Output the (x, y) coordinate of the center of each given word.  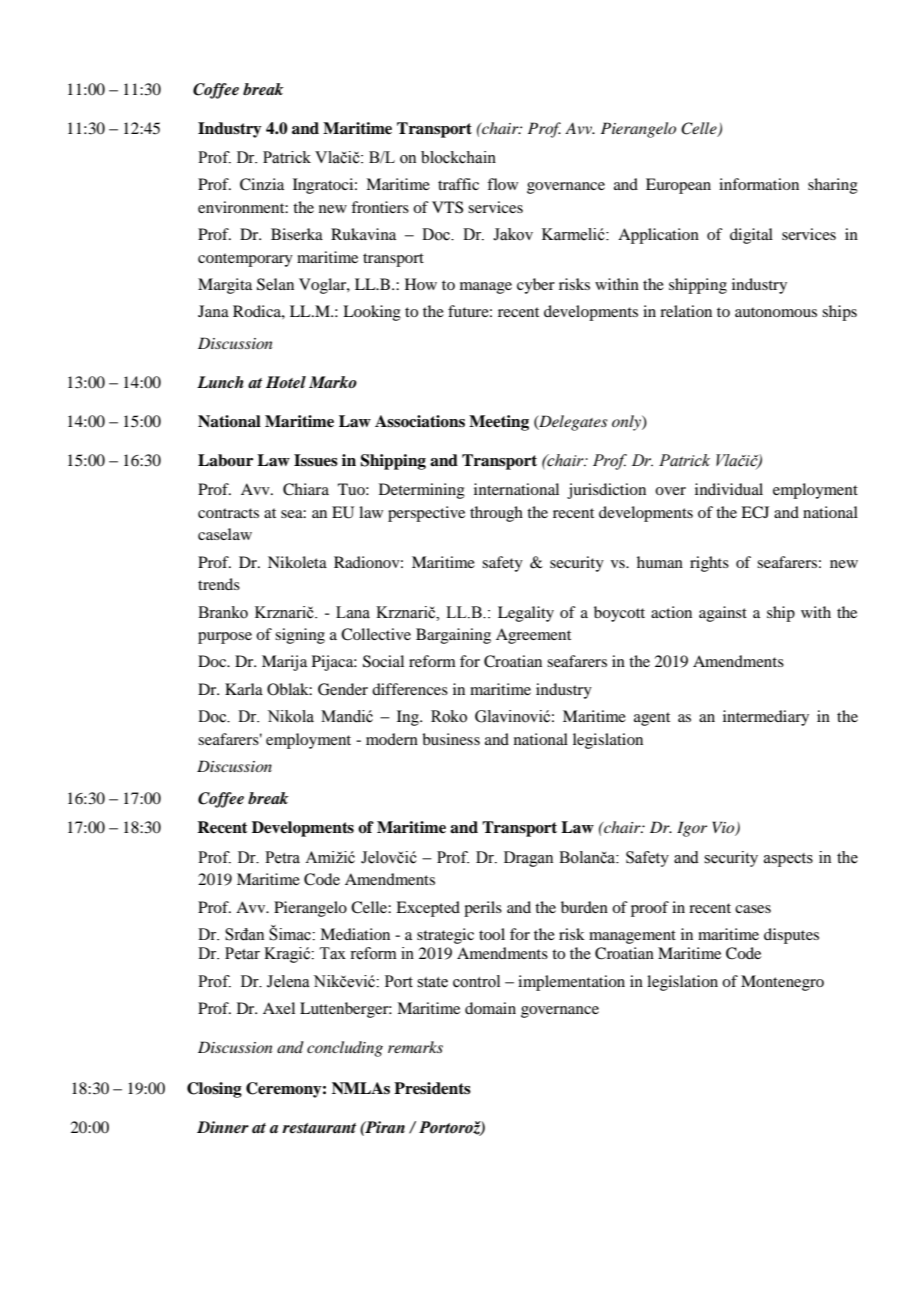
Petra (282, 857)
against (723, 614)
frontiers (380, 207)
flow (502, 184)
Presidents (432, 1088)
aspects (788, 860)
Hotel (286, 382)
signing (300, 636)
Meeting (499, 423)
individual (729, 489)
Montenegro (782, 983)
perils (483, 909)
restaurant (319, 1128)
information (759, 184)
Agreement (533, 636)
